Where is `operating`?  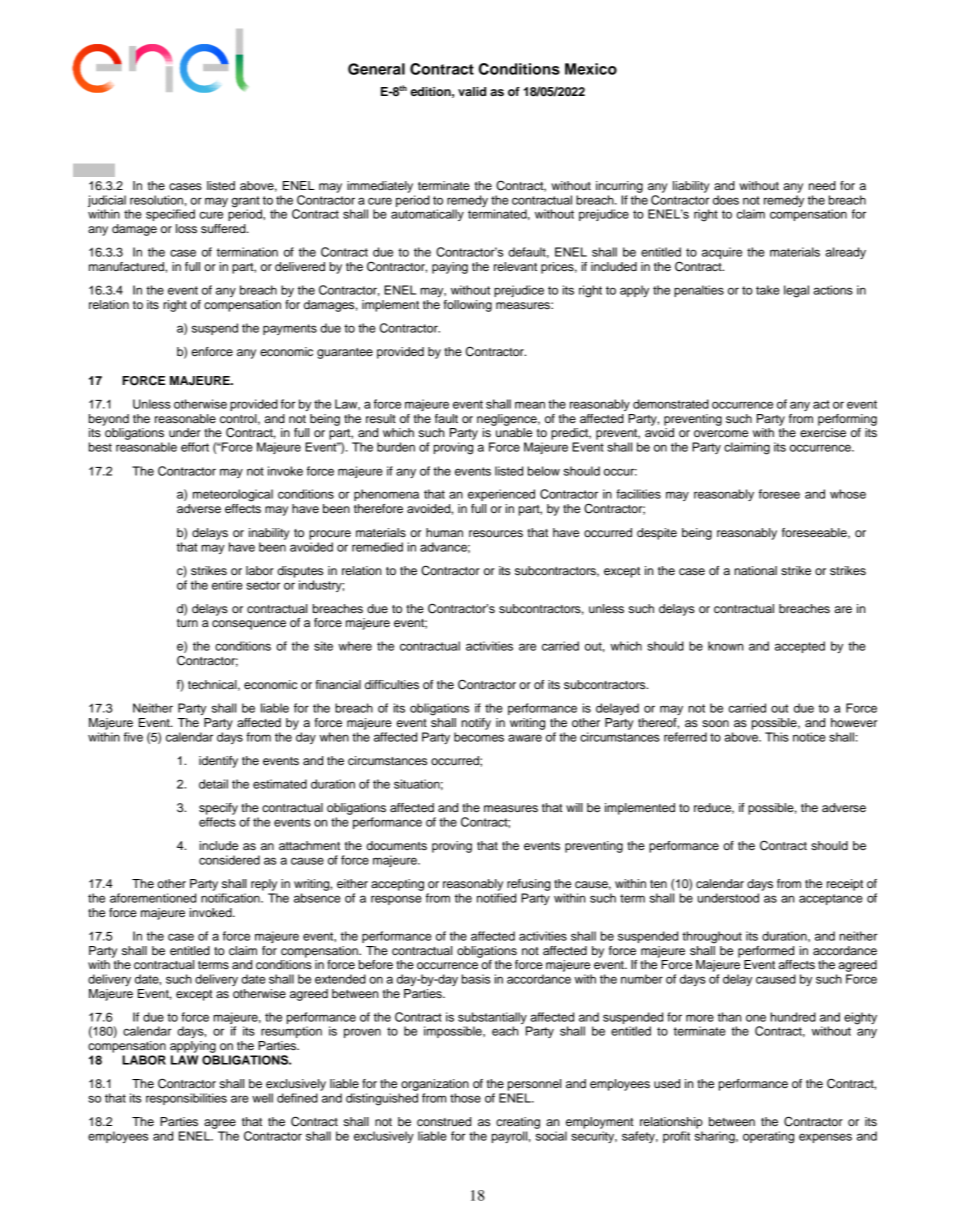 operating is located at coordinates (768, 1137).
